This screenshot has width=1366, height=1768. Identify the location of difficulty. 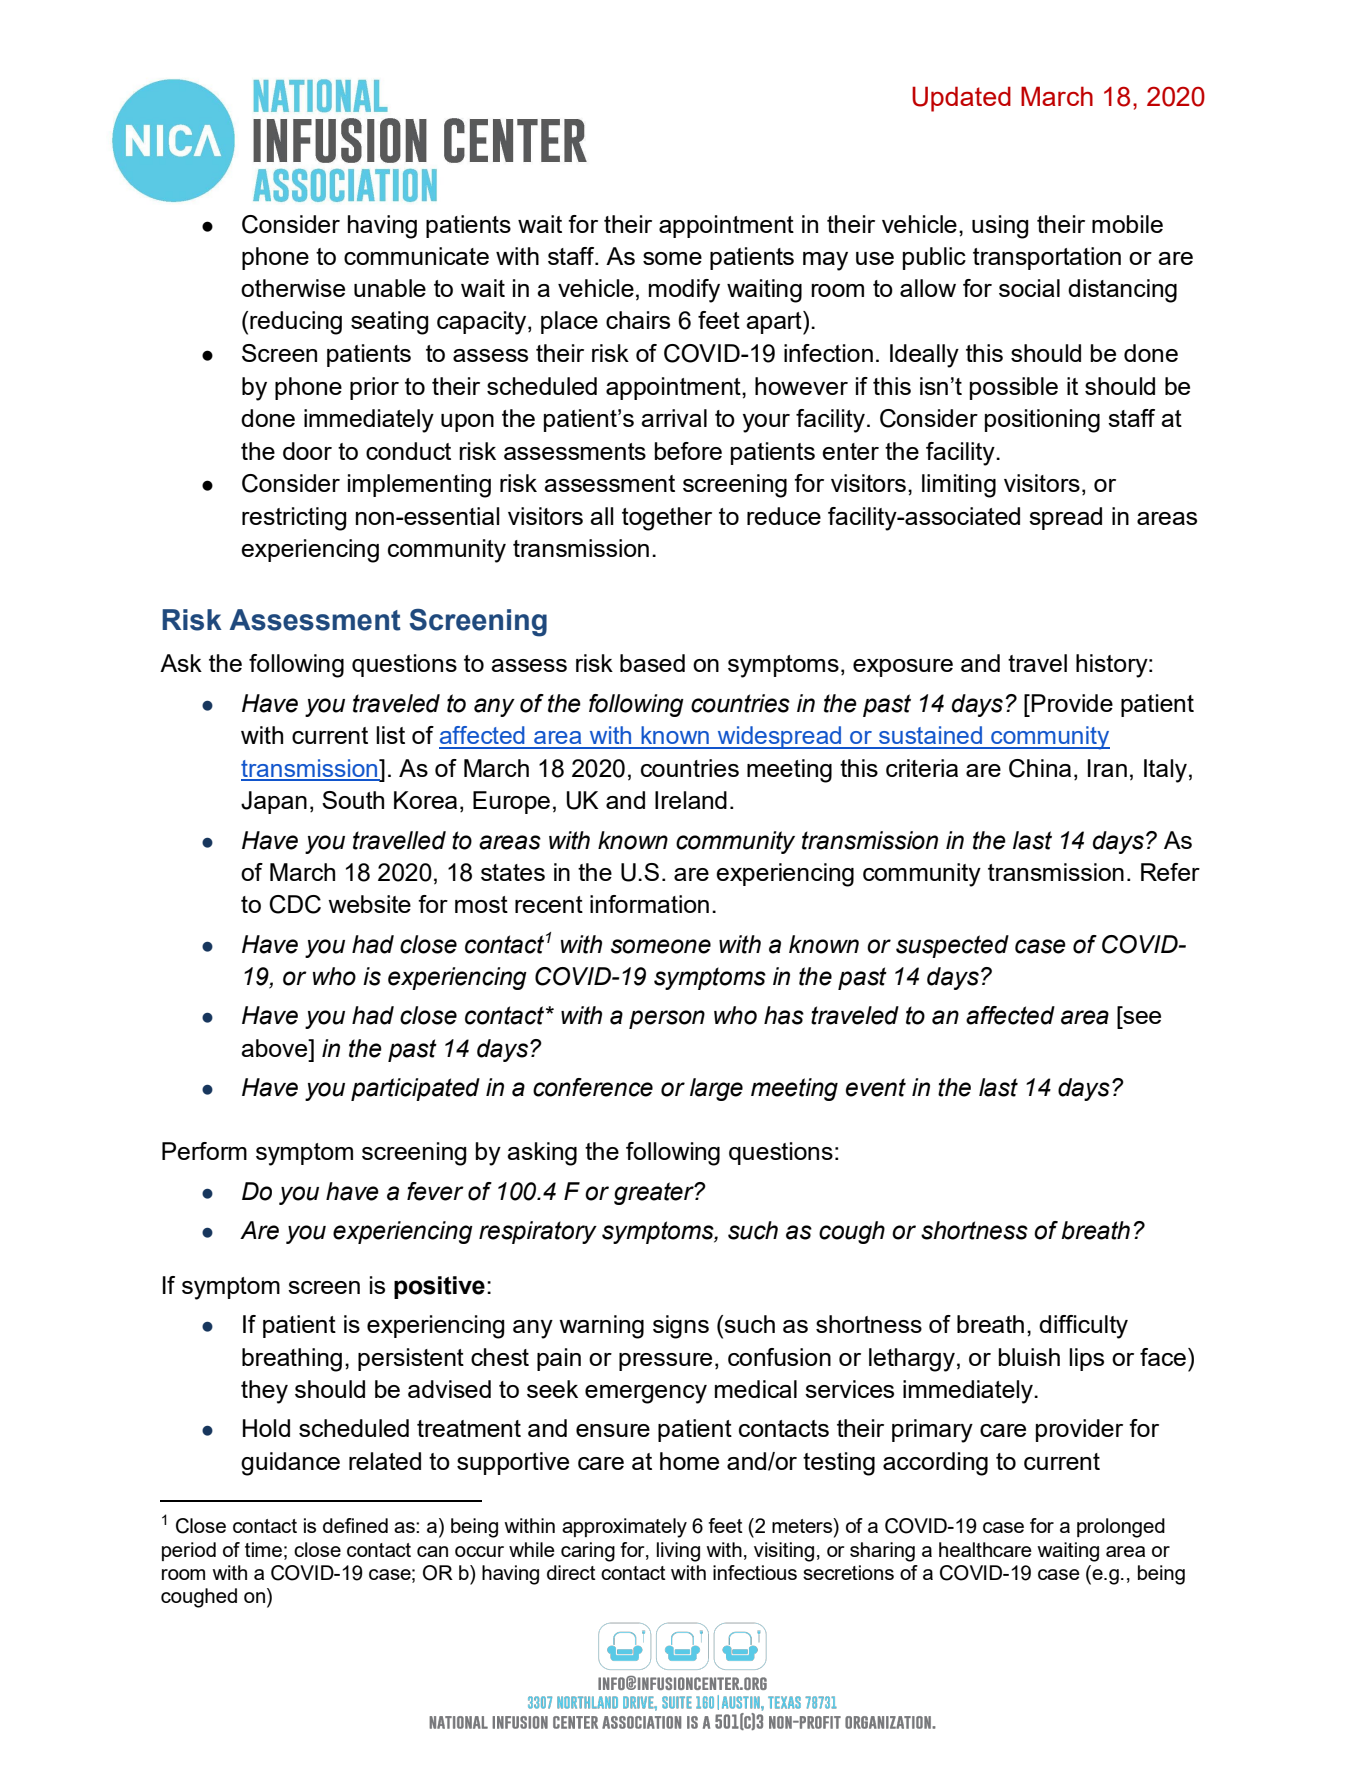
(1083, 1327).
